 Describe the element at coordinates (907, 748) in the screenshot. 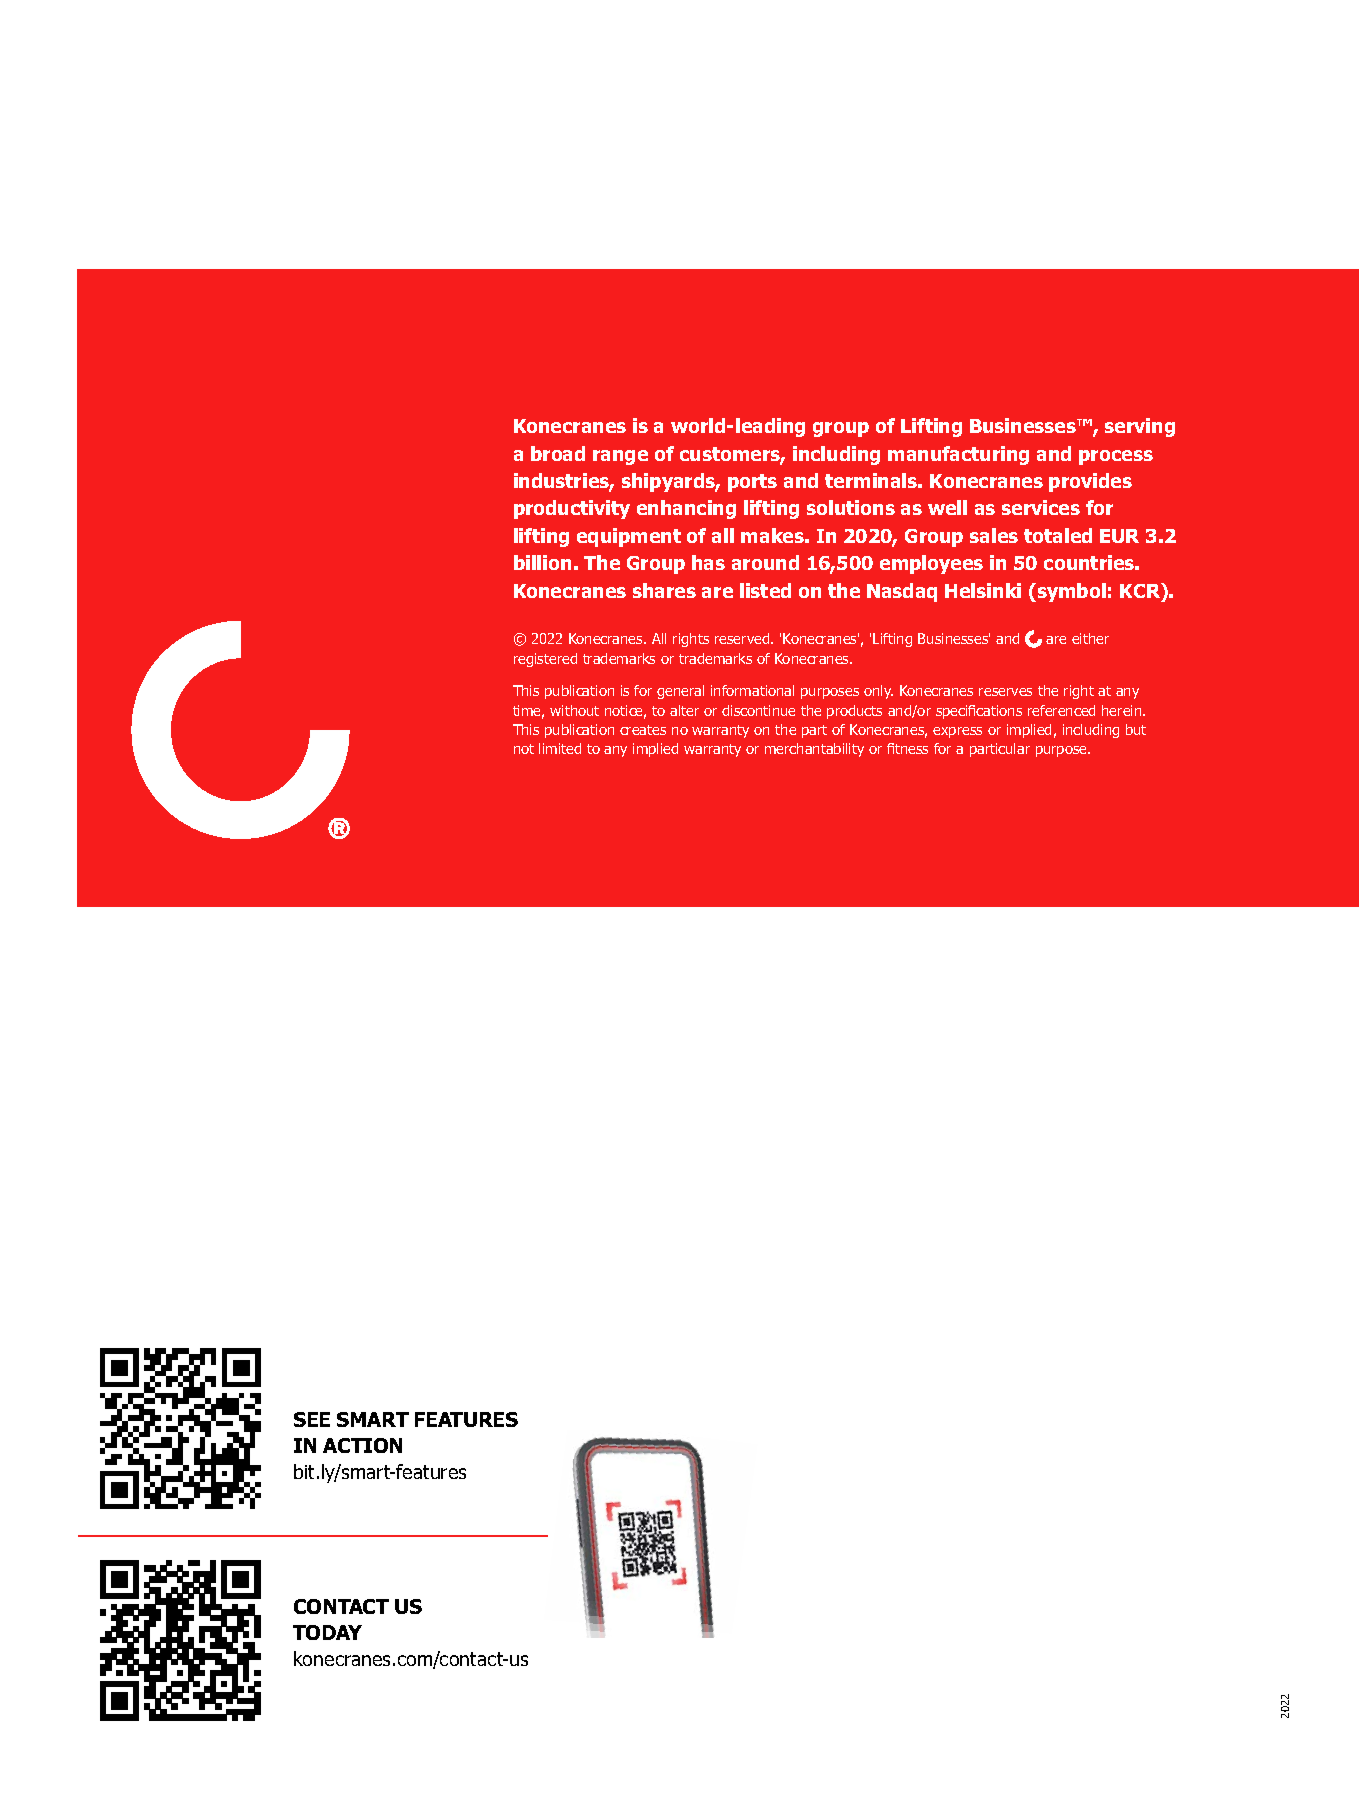

I see `fitness` at that location.
